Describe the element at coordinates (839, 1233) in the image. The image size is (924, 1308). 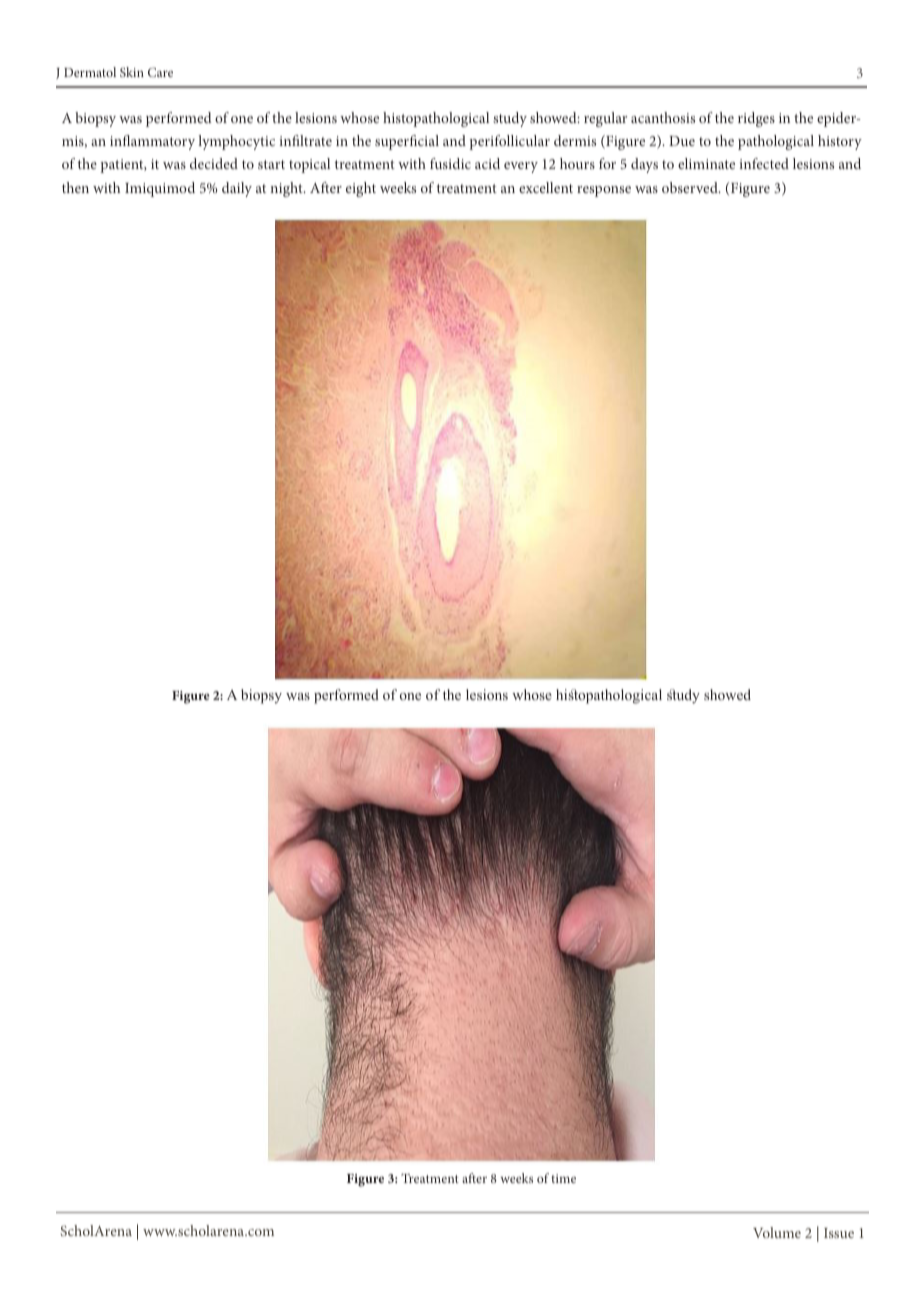
I see `Issue` at that location.
